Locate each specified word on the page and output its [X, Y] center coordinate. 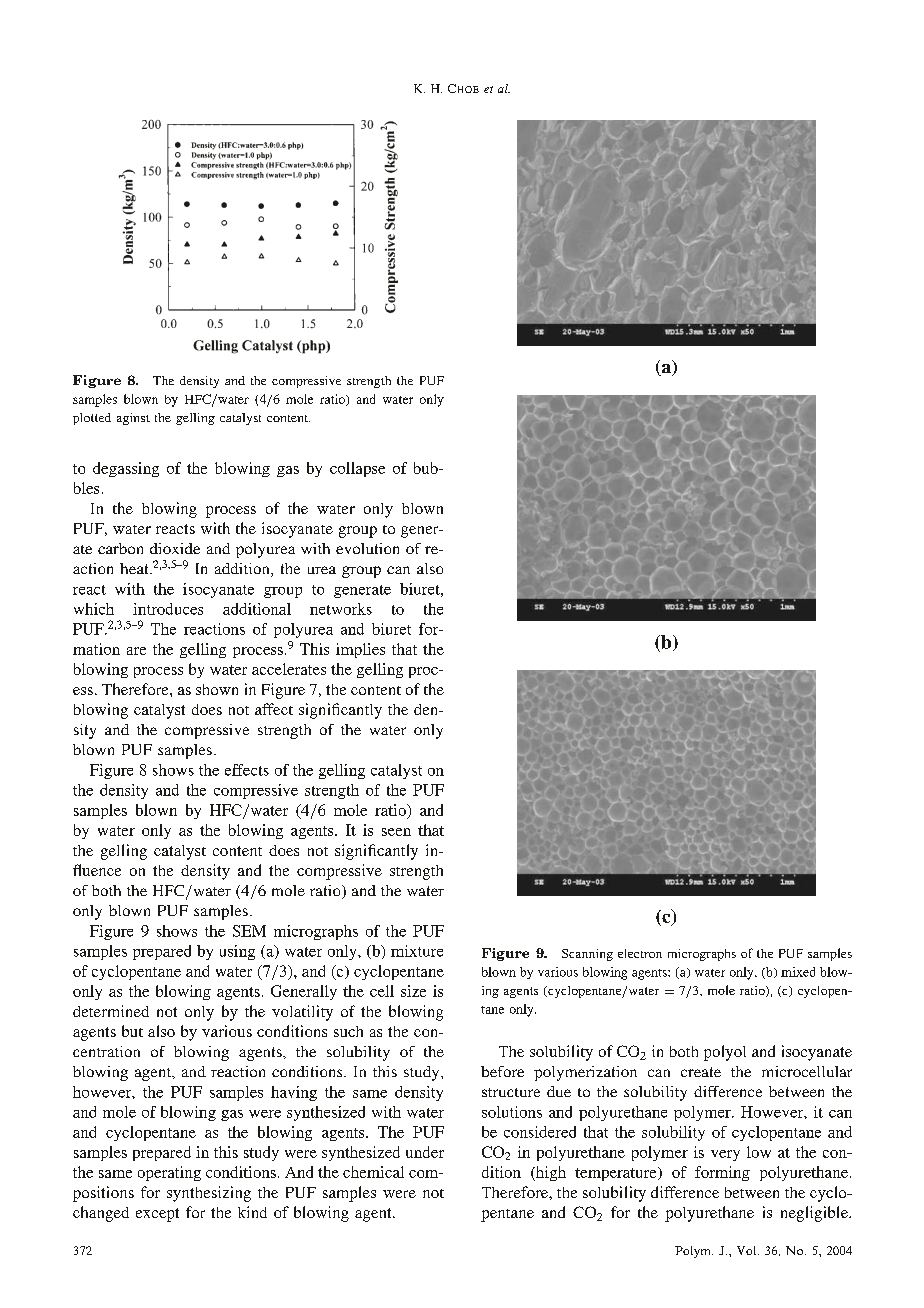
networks [341, 609]
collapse [357, 469]
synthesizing [209, 1194]
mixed [798, 972]
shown [217, 689]
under [425, 1152]
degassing [126, 469]
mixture [417, 951]
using [237, 952]
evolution [367, 548]
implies [360, 650]
